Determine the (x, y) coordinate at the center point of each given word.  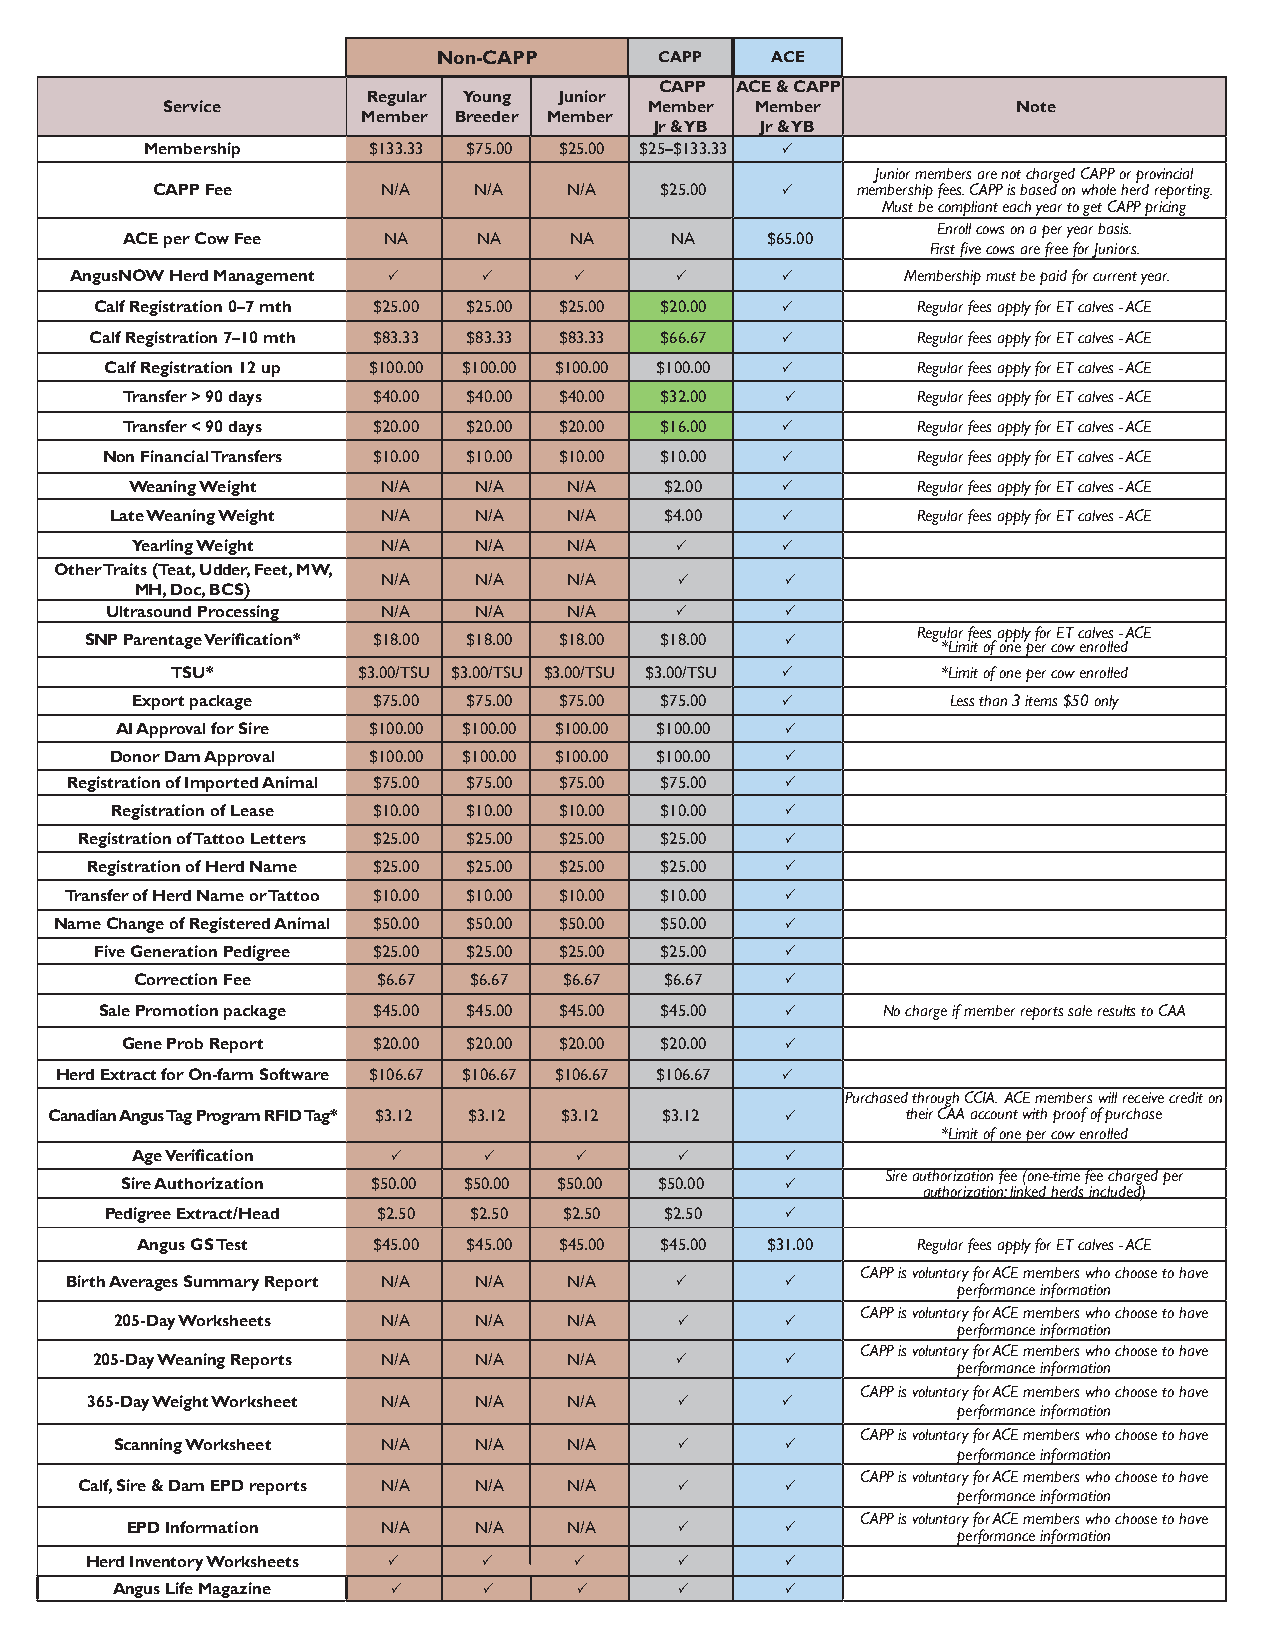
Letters (278, 838)
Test (231, 1244)
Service (192, 106)
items (1041, 700)
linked (1029, 1191)
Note (1036, 106)
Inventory (166, 1563)
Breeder (487, 116)
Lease (252, 810)
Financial (174, 456)
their (919, 1113)
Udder (225, 571)
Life (179, 1588)
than (993, 700)
